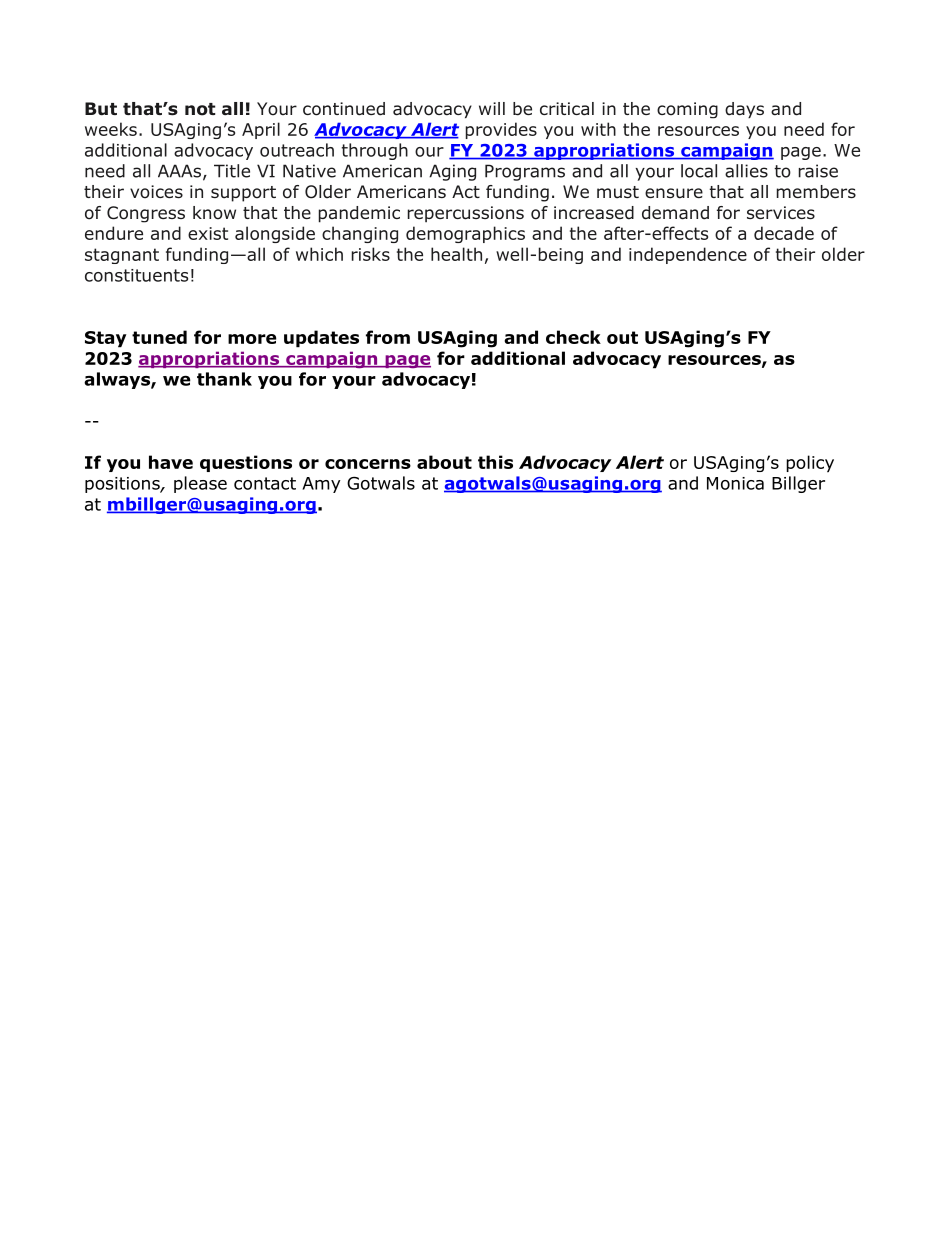 The height and width of the screenshot is (1233, 952). Describe the element at coordinates (444, 462) in the screenshot. I see `about` at that location.
